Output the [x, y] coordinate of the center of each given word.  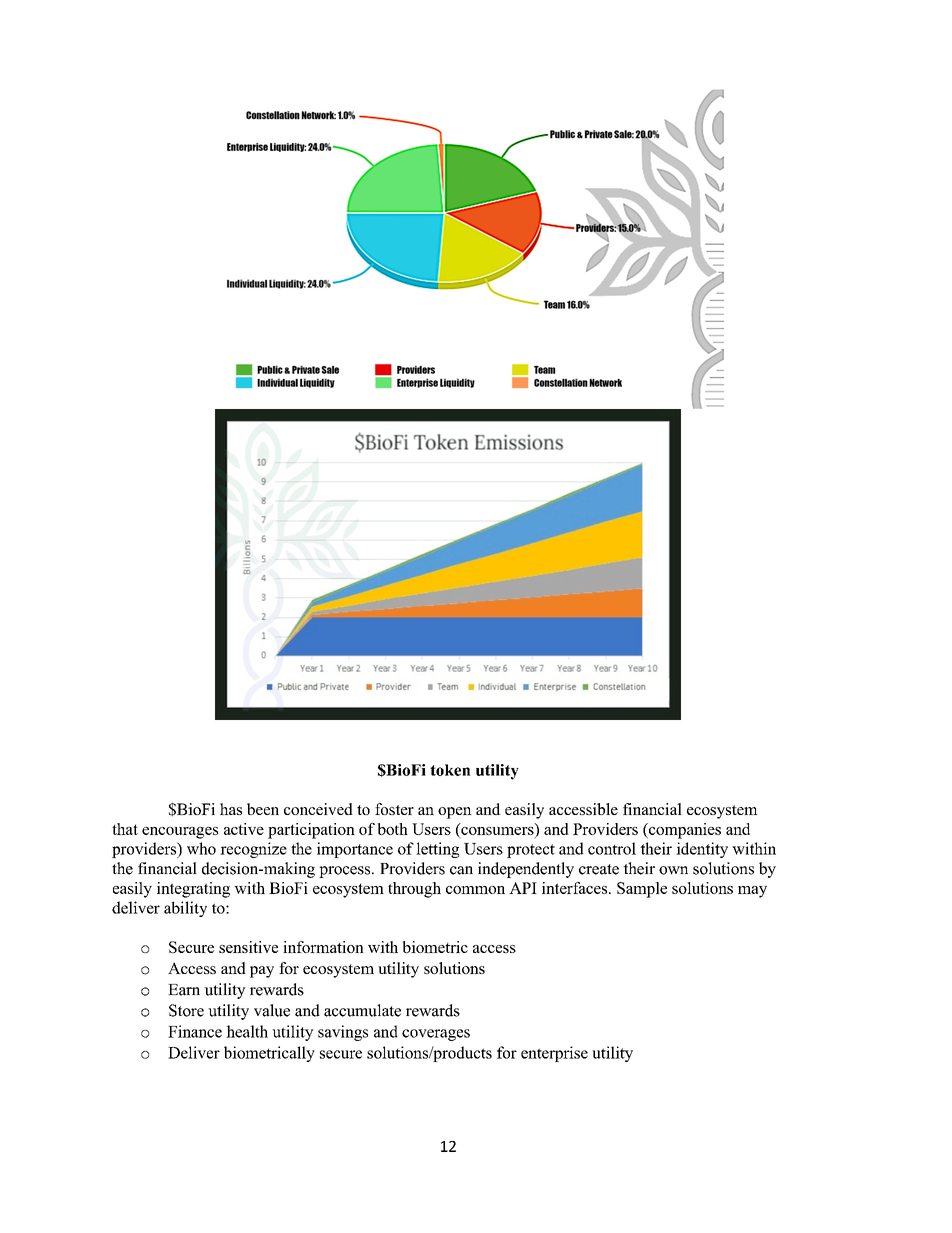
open [455, 813]
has [231, 809]
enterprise [554, 1054]
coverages [436, 1035]
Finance [195, 1031]
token [450, 770]
